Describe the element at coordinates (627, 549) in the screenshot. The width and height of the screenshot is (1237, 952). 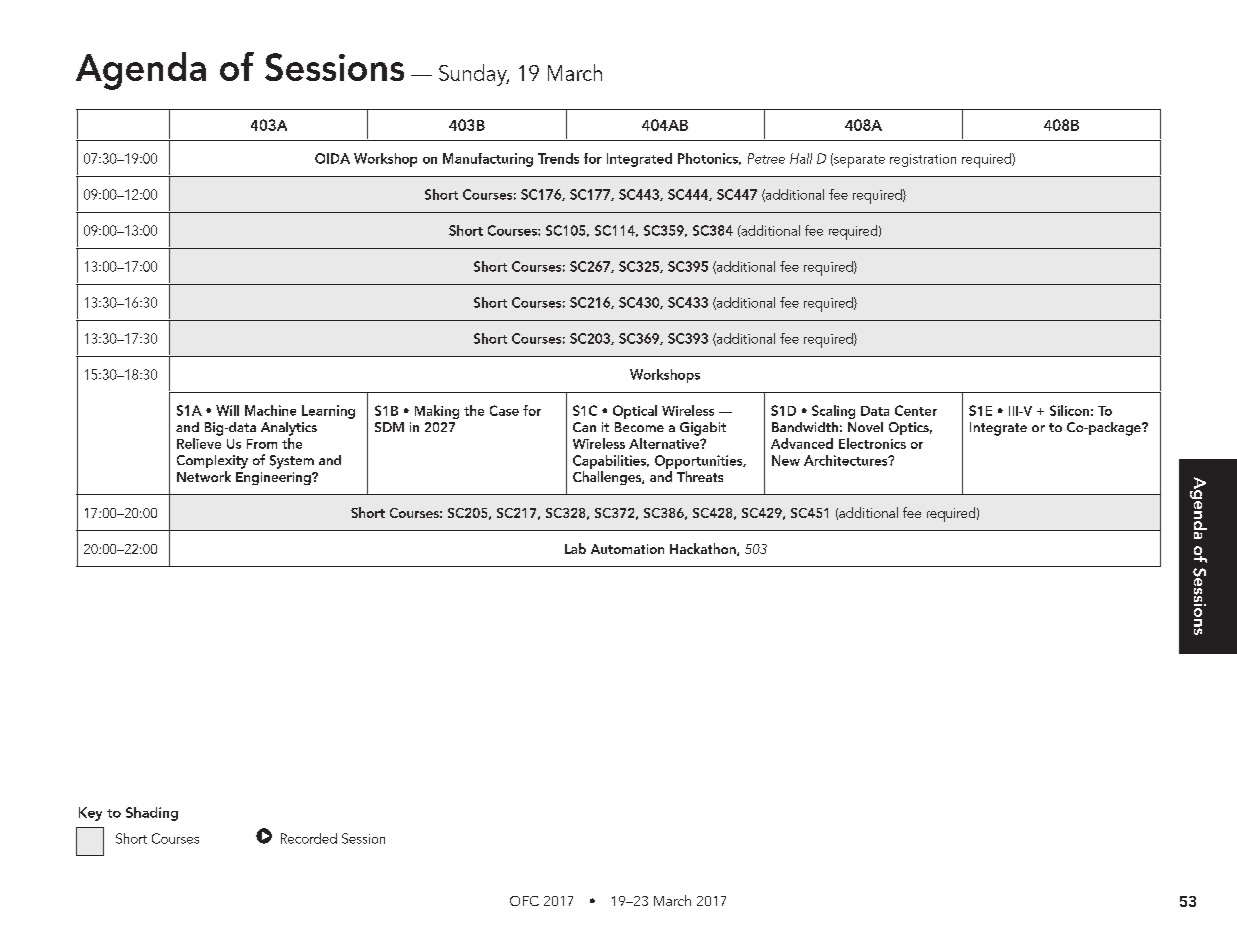
I see `Automation` at that location.
